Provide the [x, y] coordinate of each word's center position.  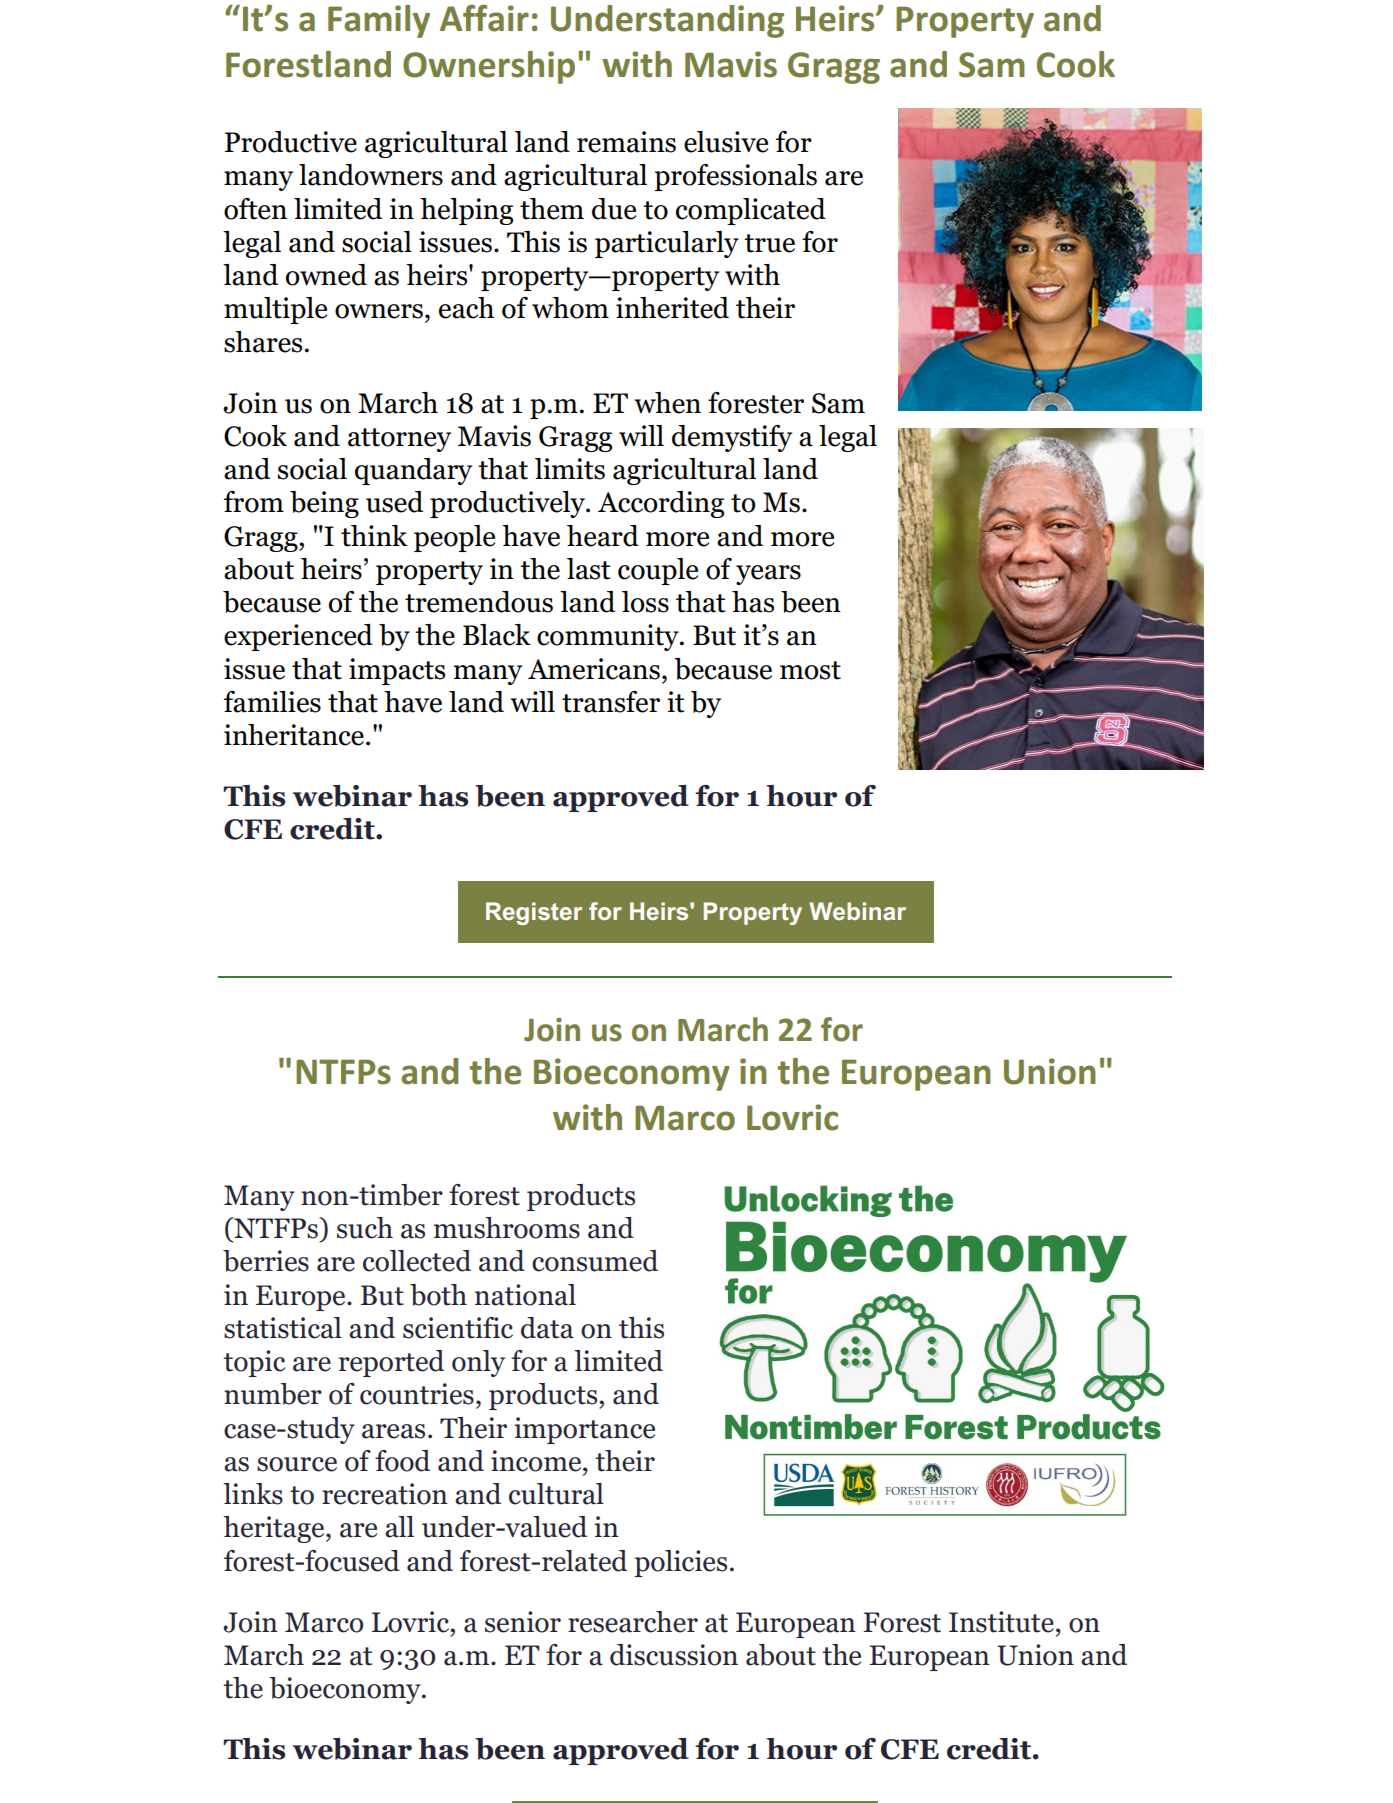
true [769, 243]
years [768, 575]
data [547, 1328]
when [667, 403]
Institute [1001, 1622]
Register [534, 913]
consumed [595, 1261]
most [810, 670]
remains [626, 142]
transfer [611, 702]
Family [379, 21]
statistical [283, 1328]
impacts [397, 671]
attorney [399, 440]
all [399, 1527]
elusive [726, 142]
